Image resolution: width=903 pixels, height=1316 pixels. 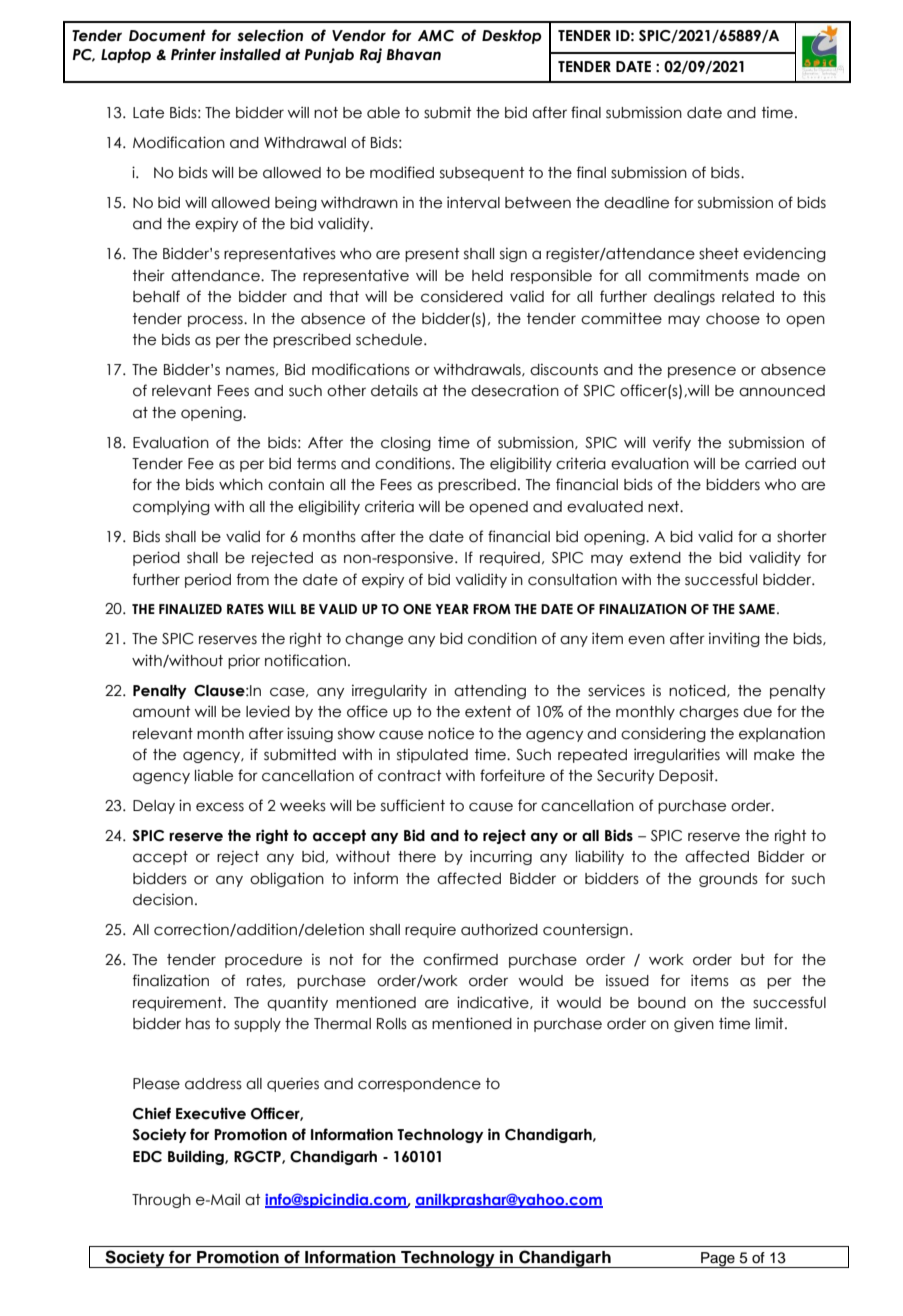 What do you see at coordinates (419, 1085) in the screenshot?
I see `correspondence` at bounding box center [419, 1085].
